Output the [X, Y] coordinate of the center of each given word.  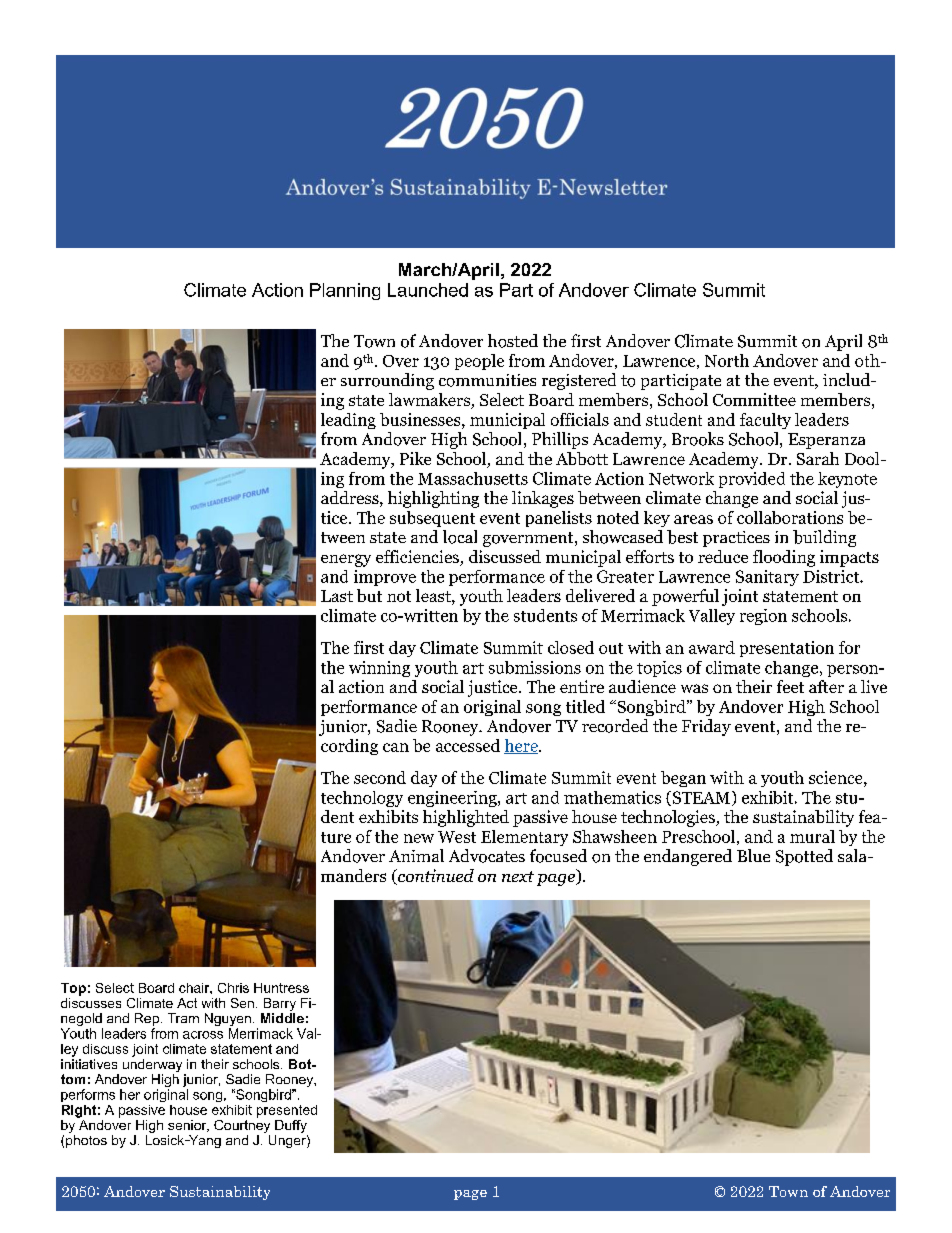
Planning [345, 291]
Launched [428, 290]
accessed [468, 745]
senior [188, 1126]
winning [379, 669]
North [727, 360]
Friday [706, 727]
